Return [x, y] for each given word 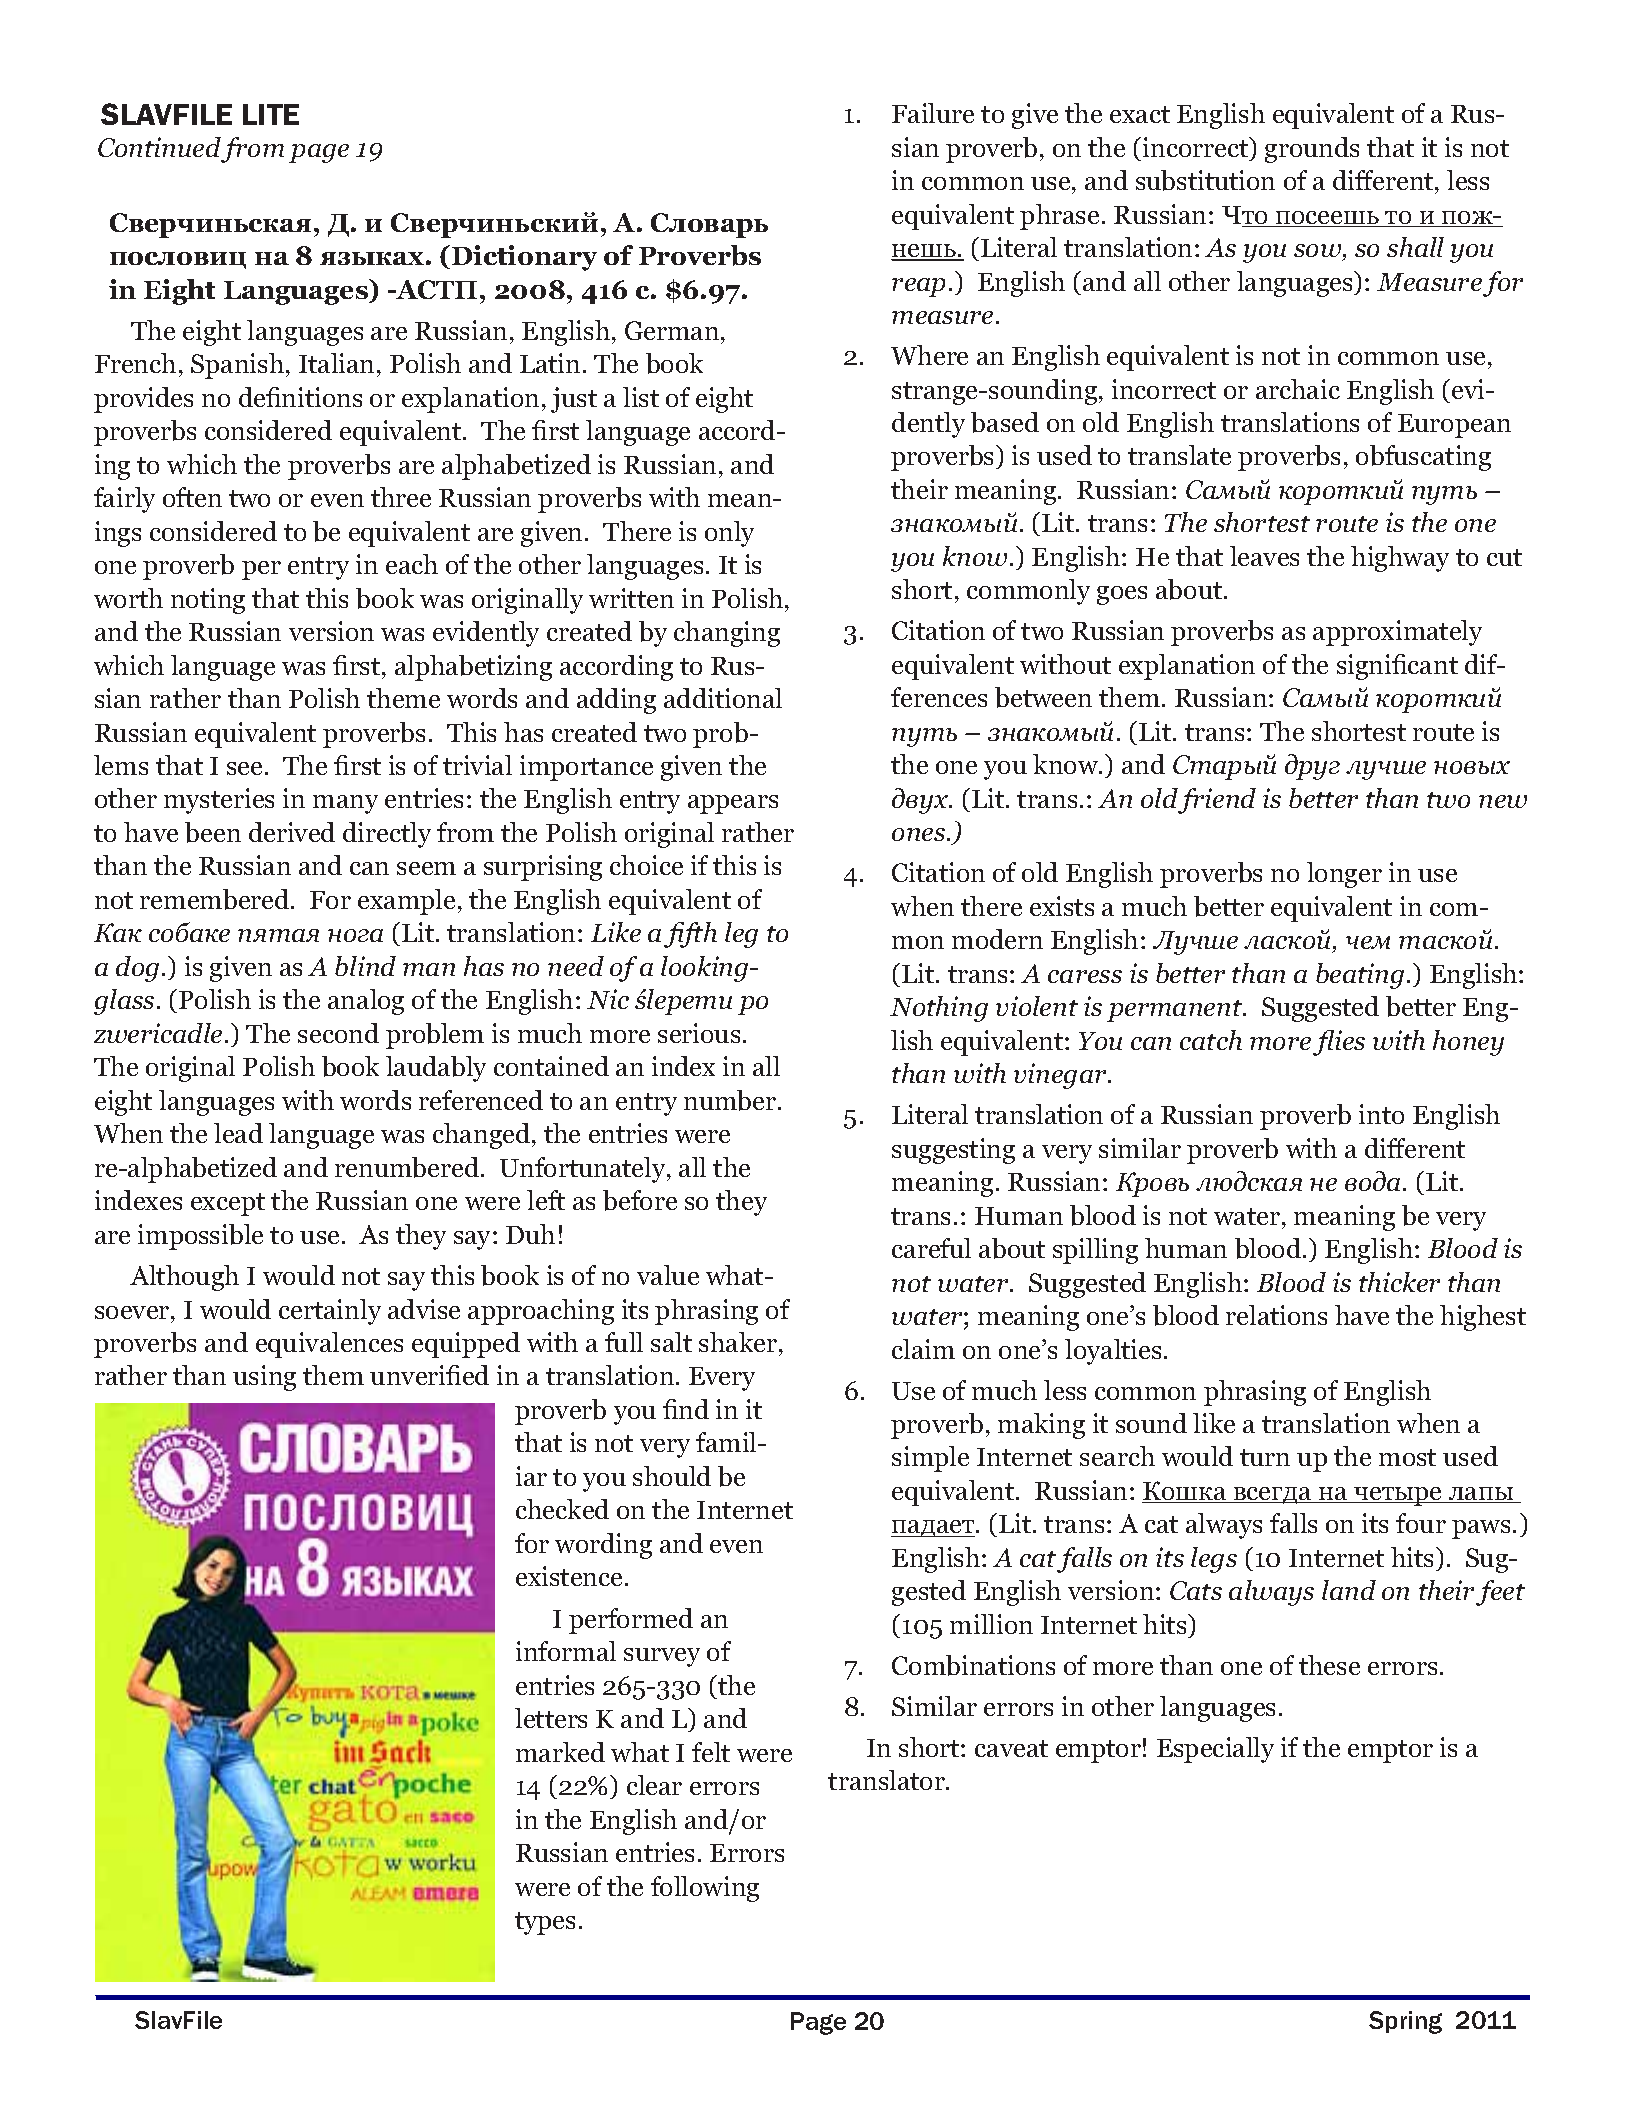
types [545, 1923]
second [338, 1033]
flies [1339, 1043]
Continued [159, 147]
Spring [1405, 2022]
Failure [933, 113]
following [705, 1889]
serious [699, 1033]
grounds [1312, 150]
